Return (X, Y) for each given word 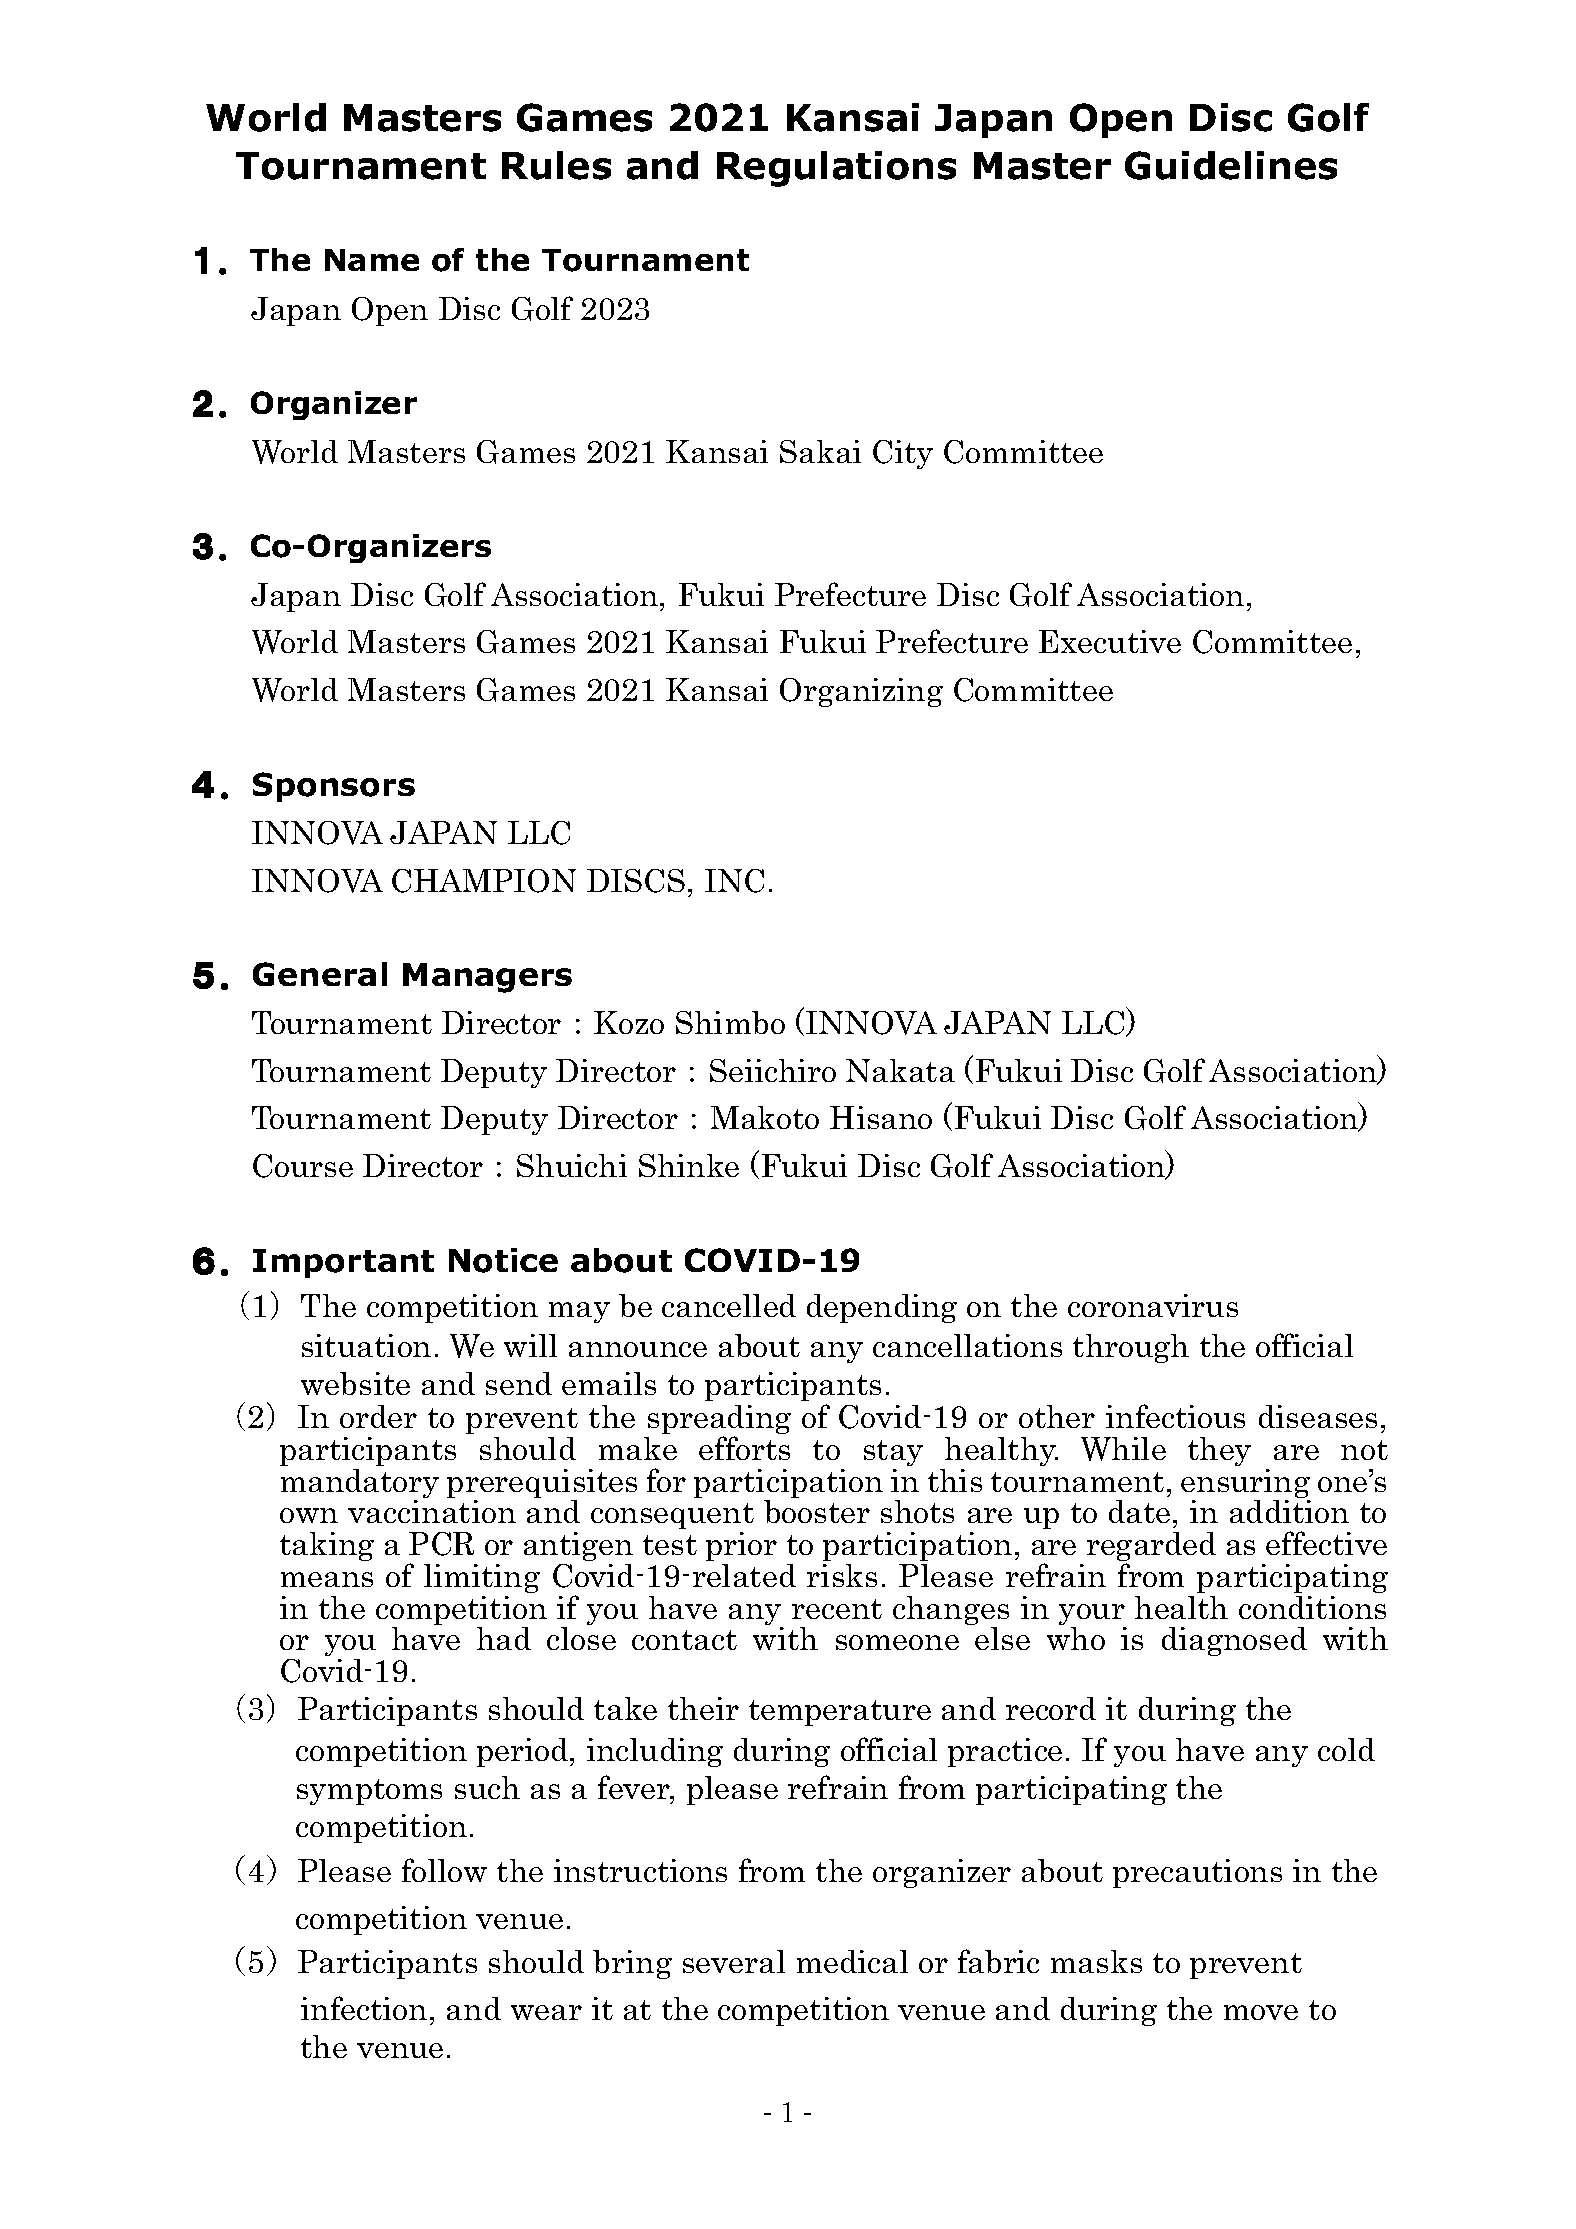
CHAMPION (484, 881)
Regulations (836, 169)
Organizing (861, 692)
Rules (556, 165)
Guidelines (1231, 165)
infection (364, 2008)
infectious (1175, 1416)
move (1261, 2012)
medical (852, 1961)
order (378, 1416)
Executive (1110, 641)
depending (882, 1308)
